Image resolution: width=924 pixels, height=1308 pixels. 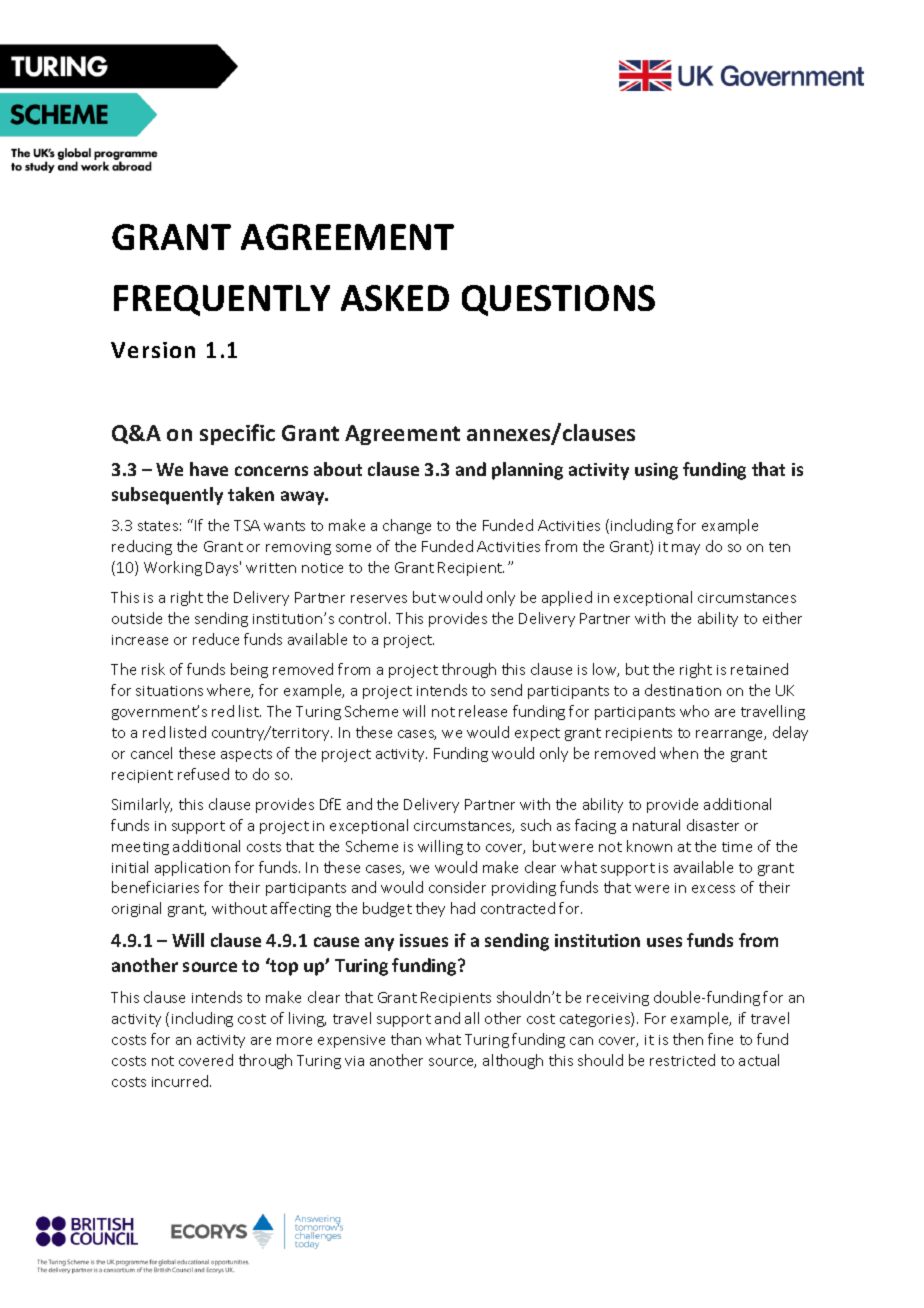 What do you see at coordinates (682, 1060) in the document?
I see `restricted` at bounding box center [682, 1060].
